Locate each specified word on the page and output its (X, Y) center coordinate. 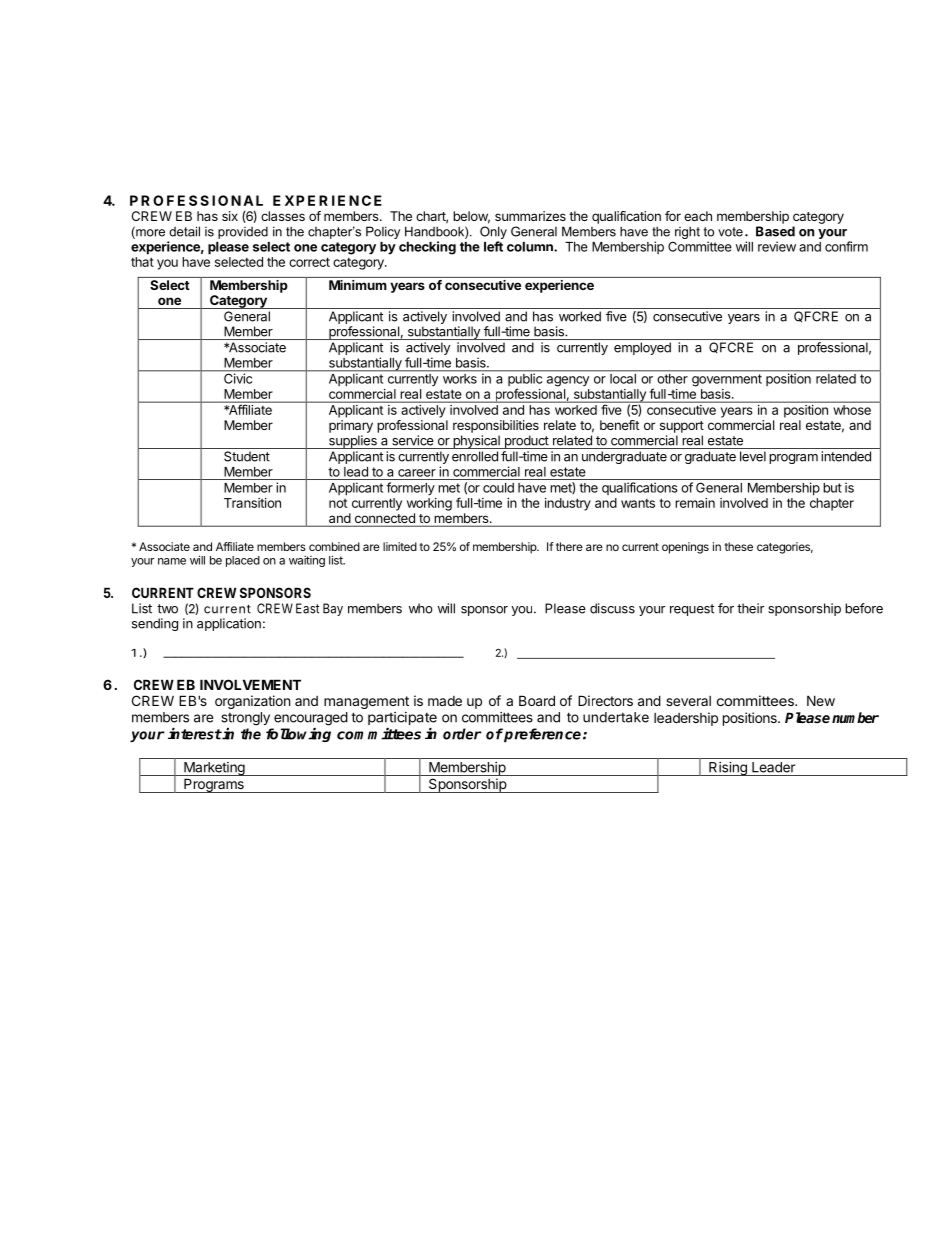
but (832, 488)
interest (195, 734)
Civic (238, 377)
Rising (728, 769)
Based (775, 231)
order (462, 734)
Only (493, 234)
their (750, 608)
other (673, 379)
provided (243, 233)
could (498, 488)
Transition (252, 503)
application (229, 624)
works (460, 379)
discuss (612, 608)
